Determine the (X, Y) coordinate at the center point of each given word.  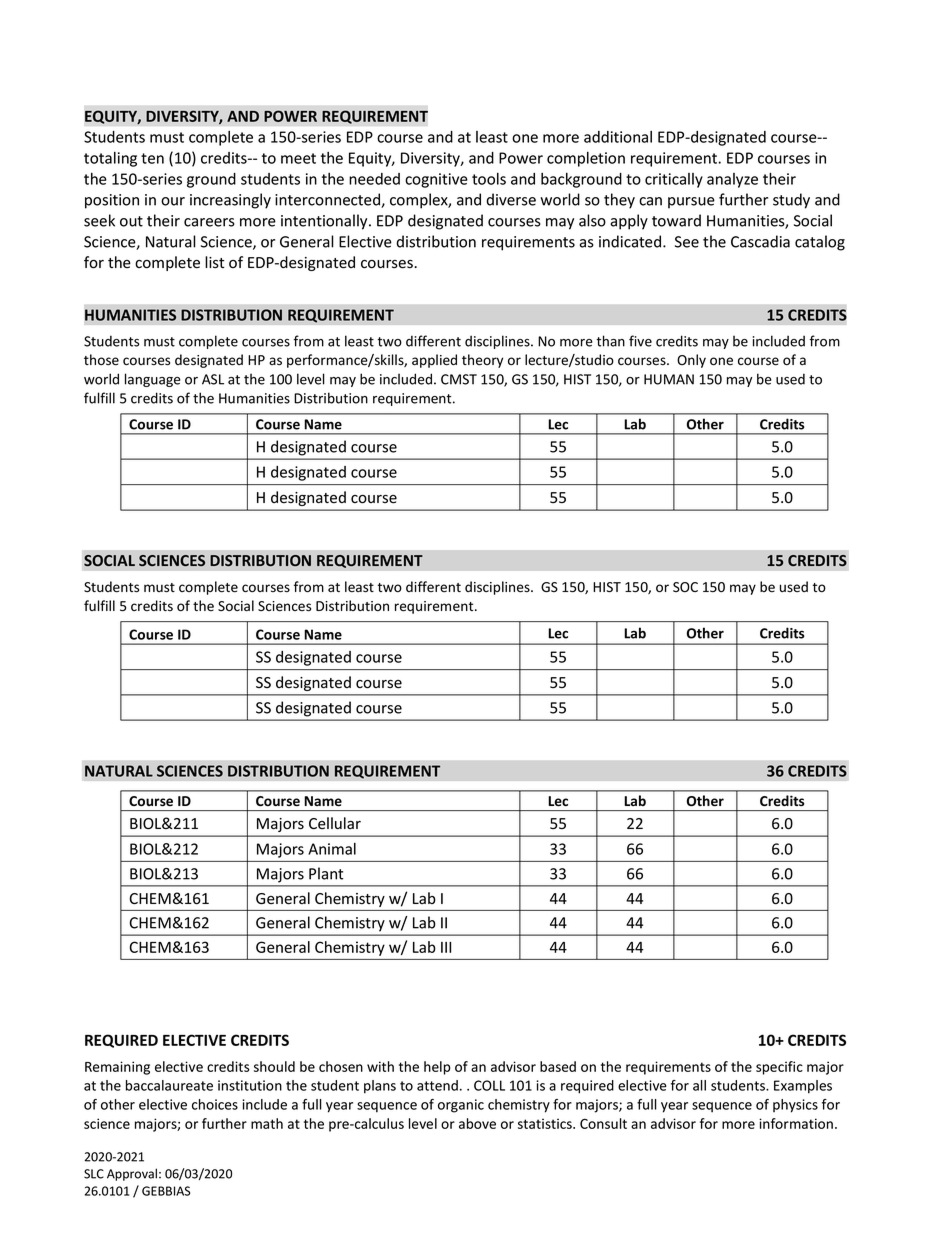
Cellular (335, 823)
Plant (326, 873)
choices (215, 1104)
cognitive (436, 180)
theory (482, 361)
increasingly (230, 201)
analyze (732, 180)
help (437, 1068)
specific (779, 1068)
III (446, 947)
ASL (213, 379)
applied (434, 361)
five (640, 341)
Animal (332, 849)
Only (691, 361)
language (153, 380)
